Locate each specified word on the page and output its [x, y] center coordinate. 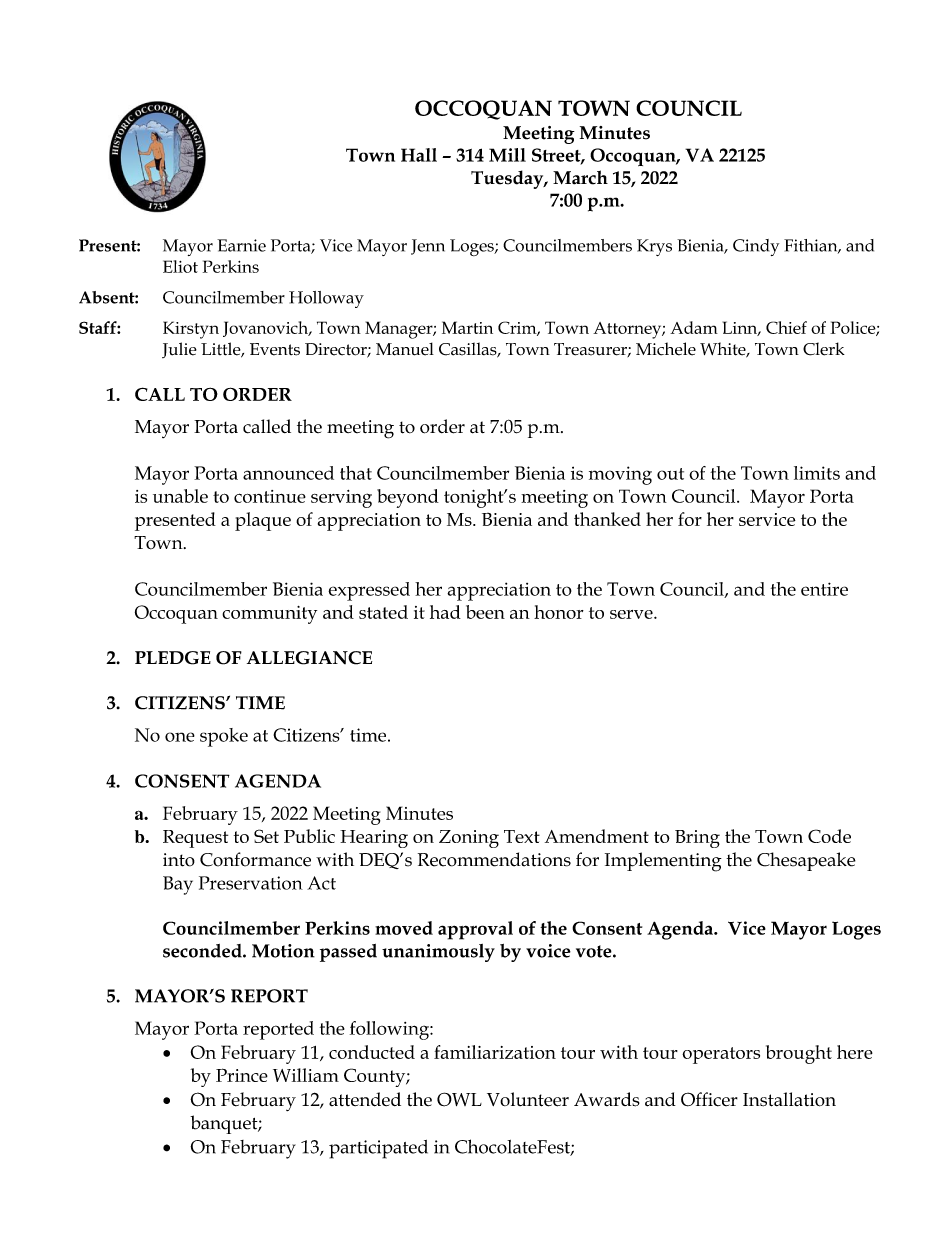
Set [266, 836]
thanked [607, 519]
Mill [507, 155]
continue [270, 496]
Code [829, 836]
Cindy [756, 247]
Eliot [180, 266]
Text [522, 836]
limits [817, 473]
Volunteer [528, 1099]
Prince [242, 1075]
